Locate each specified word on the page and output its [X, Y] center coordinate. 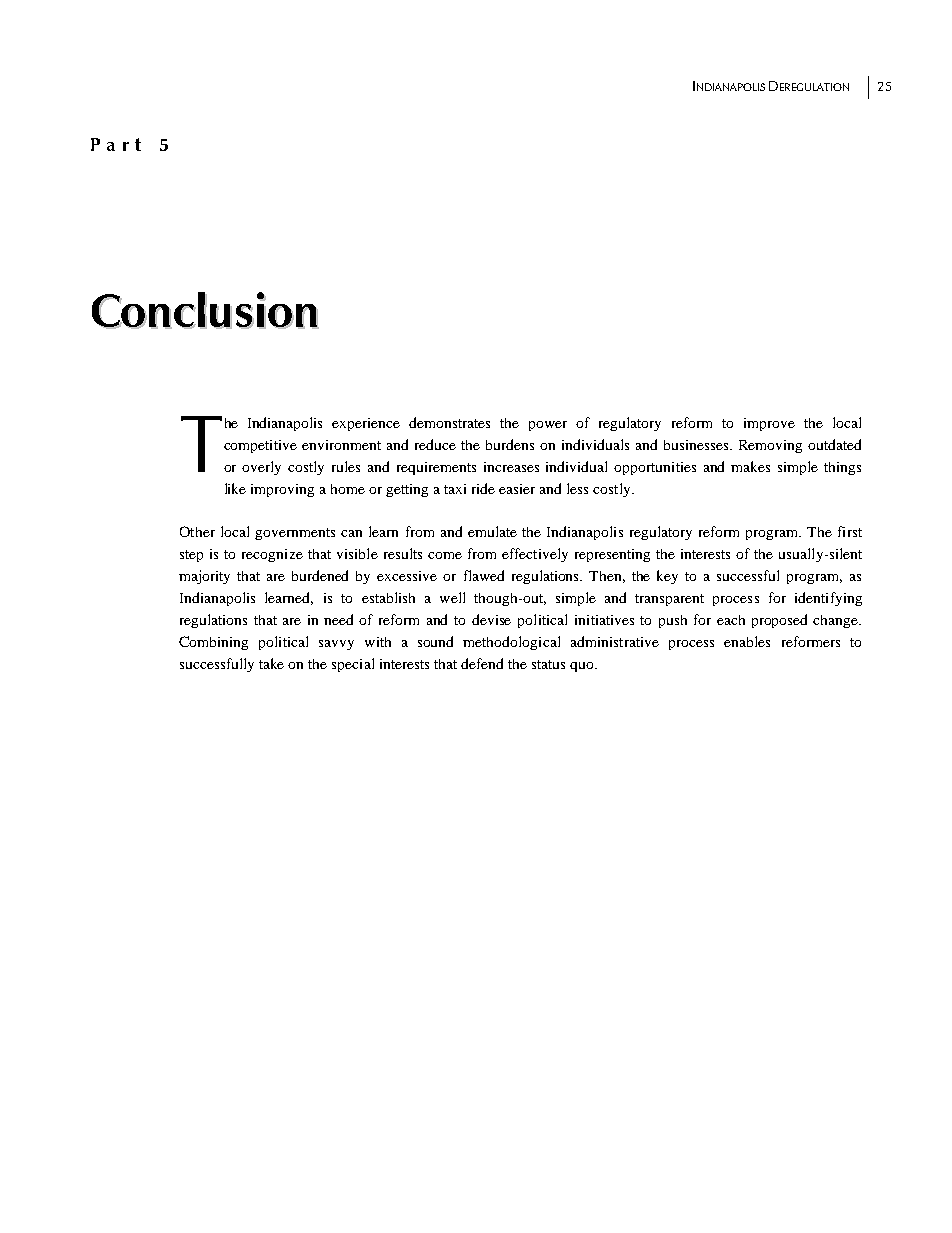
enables [747, 641]
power [548, 426]
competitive [260, 446]
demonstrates [449, 422]
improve [769, 424]
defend [482, 663]
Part [116, 144]
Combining [213, 643]
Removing [770, 446]
